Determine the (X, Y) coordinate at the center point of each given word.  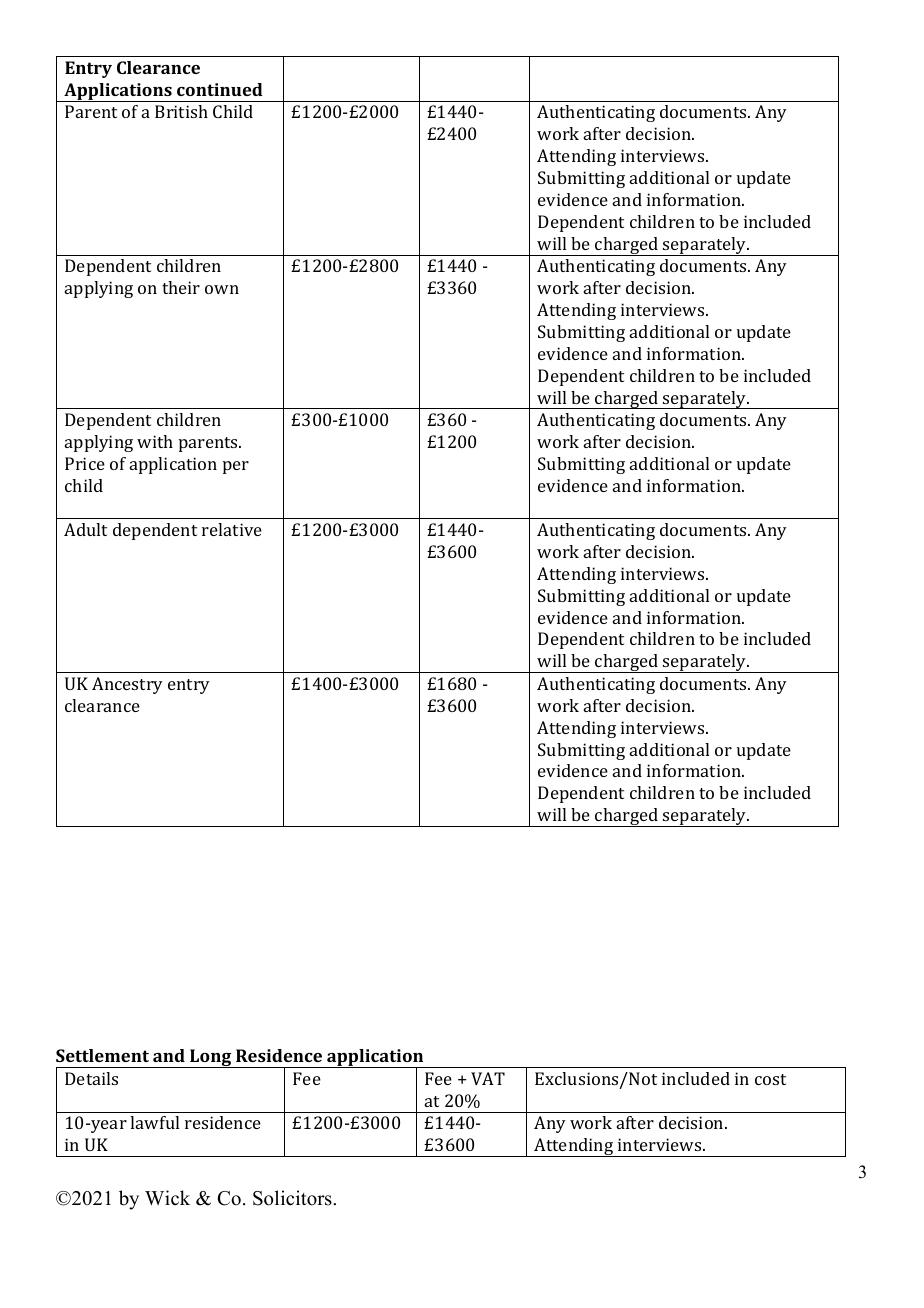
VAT (488, 1078)
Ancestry (127, 685)
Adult (85, 529)
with (155, 441)
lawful (154, 1122)
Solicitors (292, 1198)
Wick (167, 1198)
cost (770, 1079)
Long (211, 1058)
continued (220, 89)
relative (232, 529)
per (236, 467)
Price (85, 463)
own (222, 289)
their (181, 287)
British (181, 111)
